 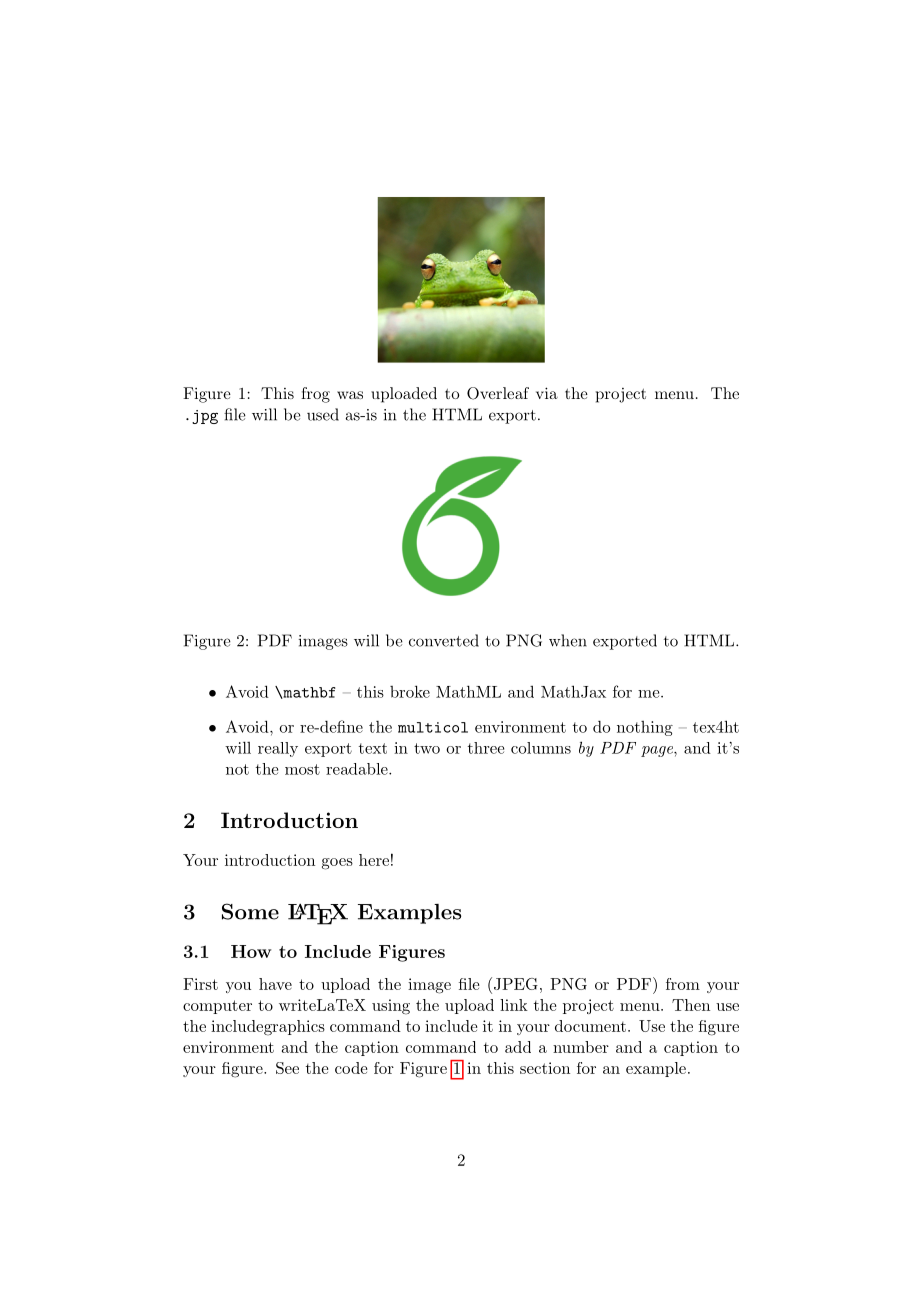 I want to click on two, so click(x=427, y=748).
